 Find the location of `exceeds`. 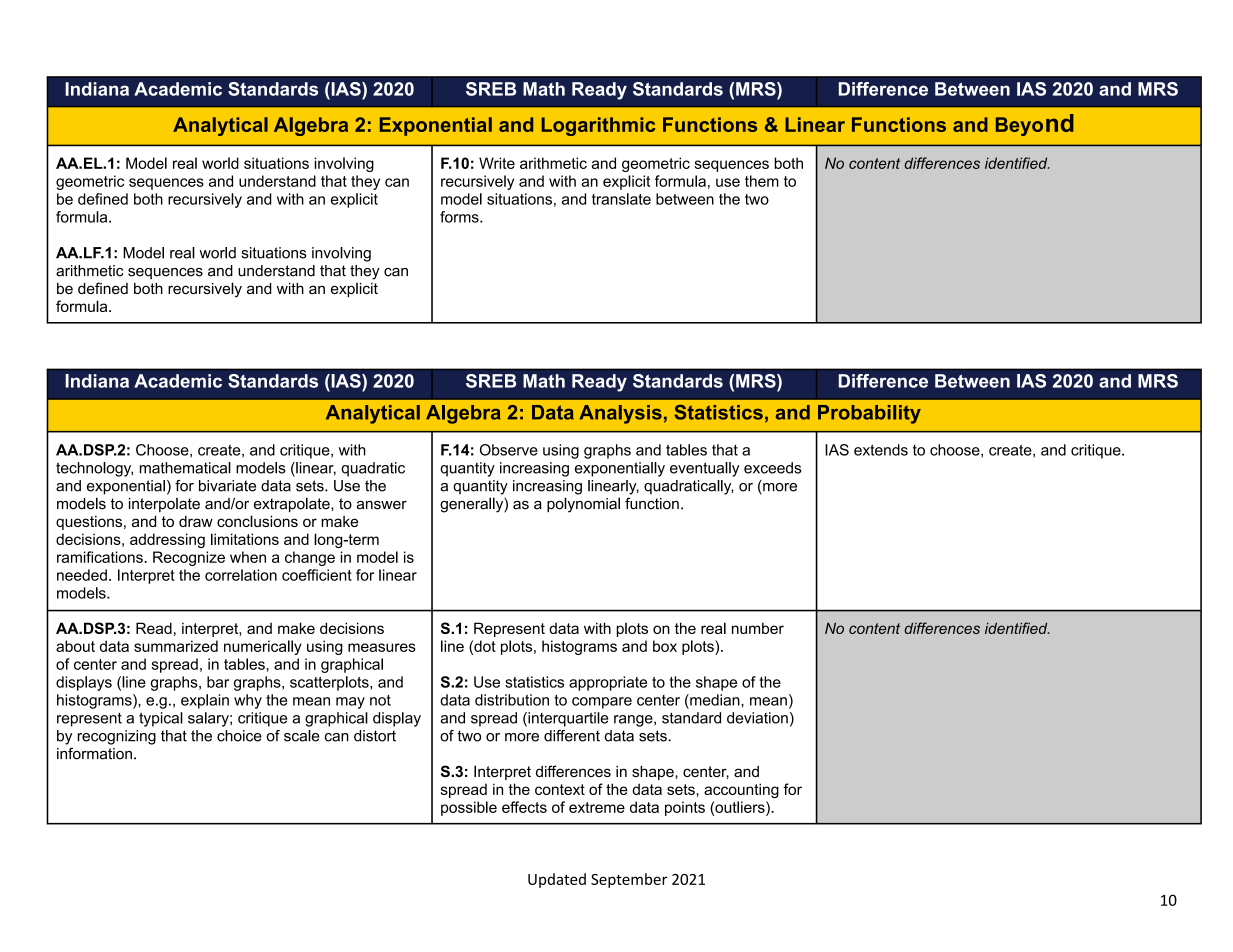

exceeds is located at coordinates (772, 468).
